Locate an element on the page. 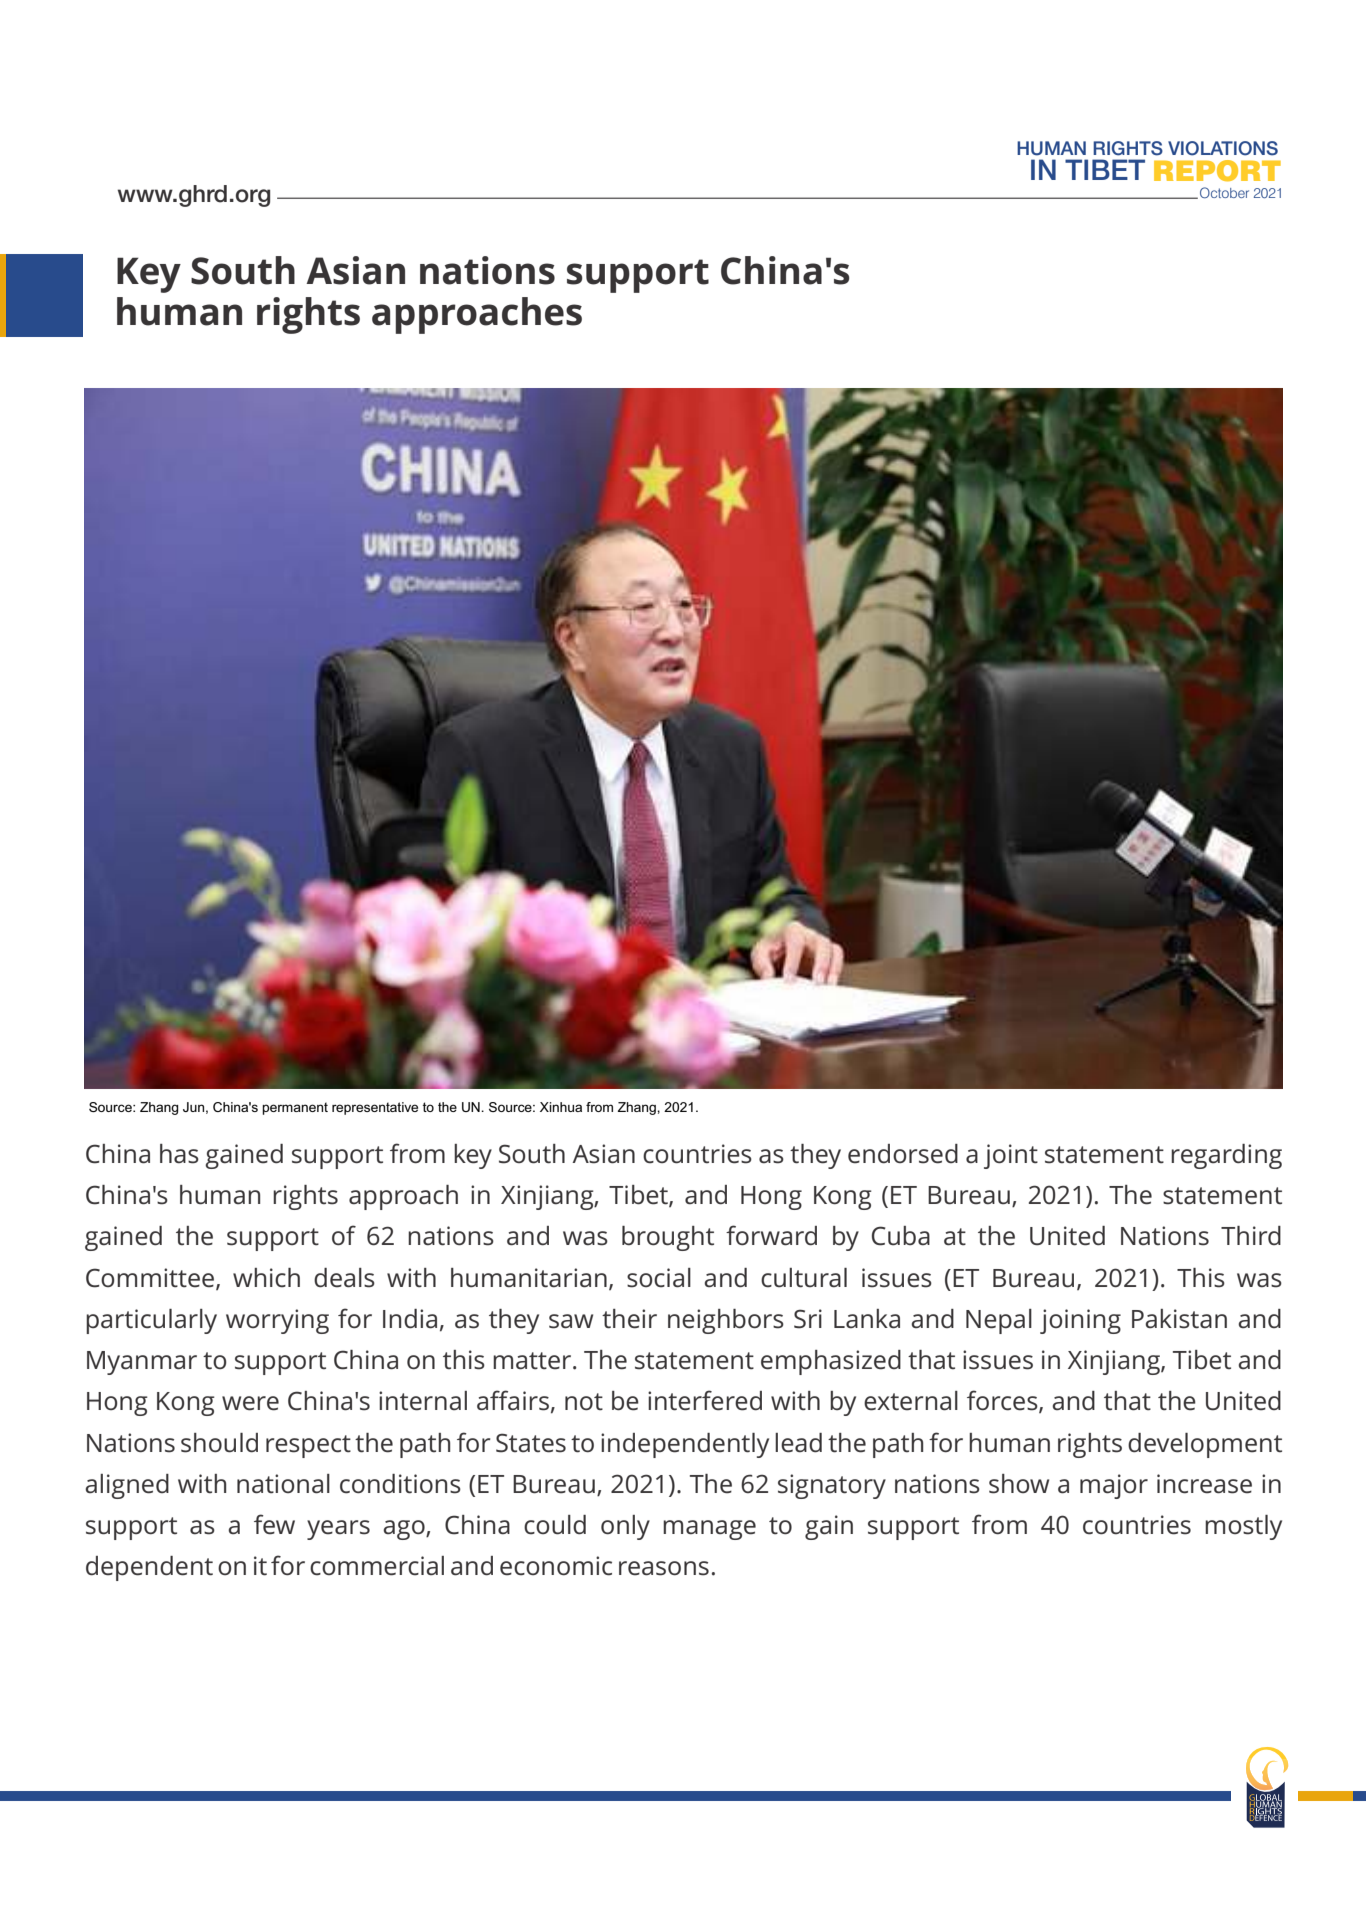 The image size is (1366, 1932). VIOLATIONS is located at coordinates (1223, 148).
